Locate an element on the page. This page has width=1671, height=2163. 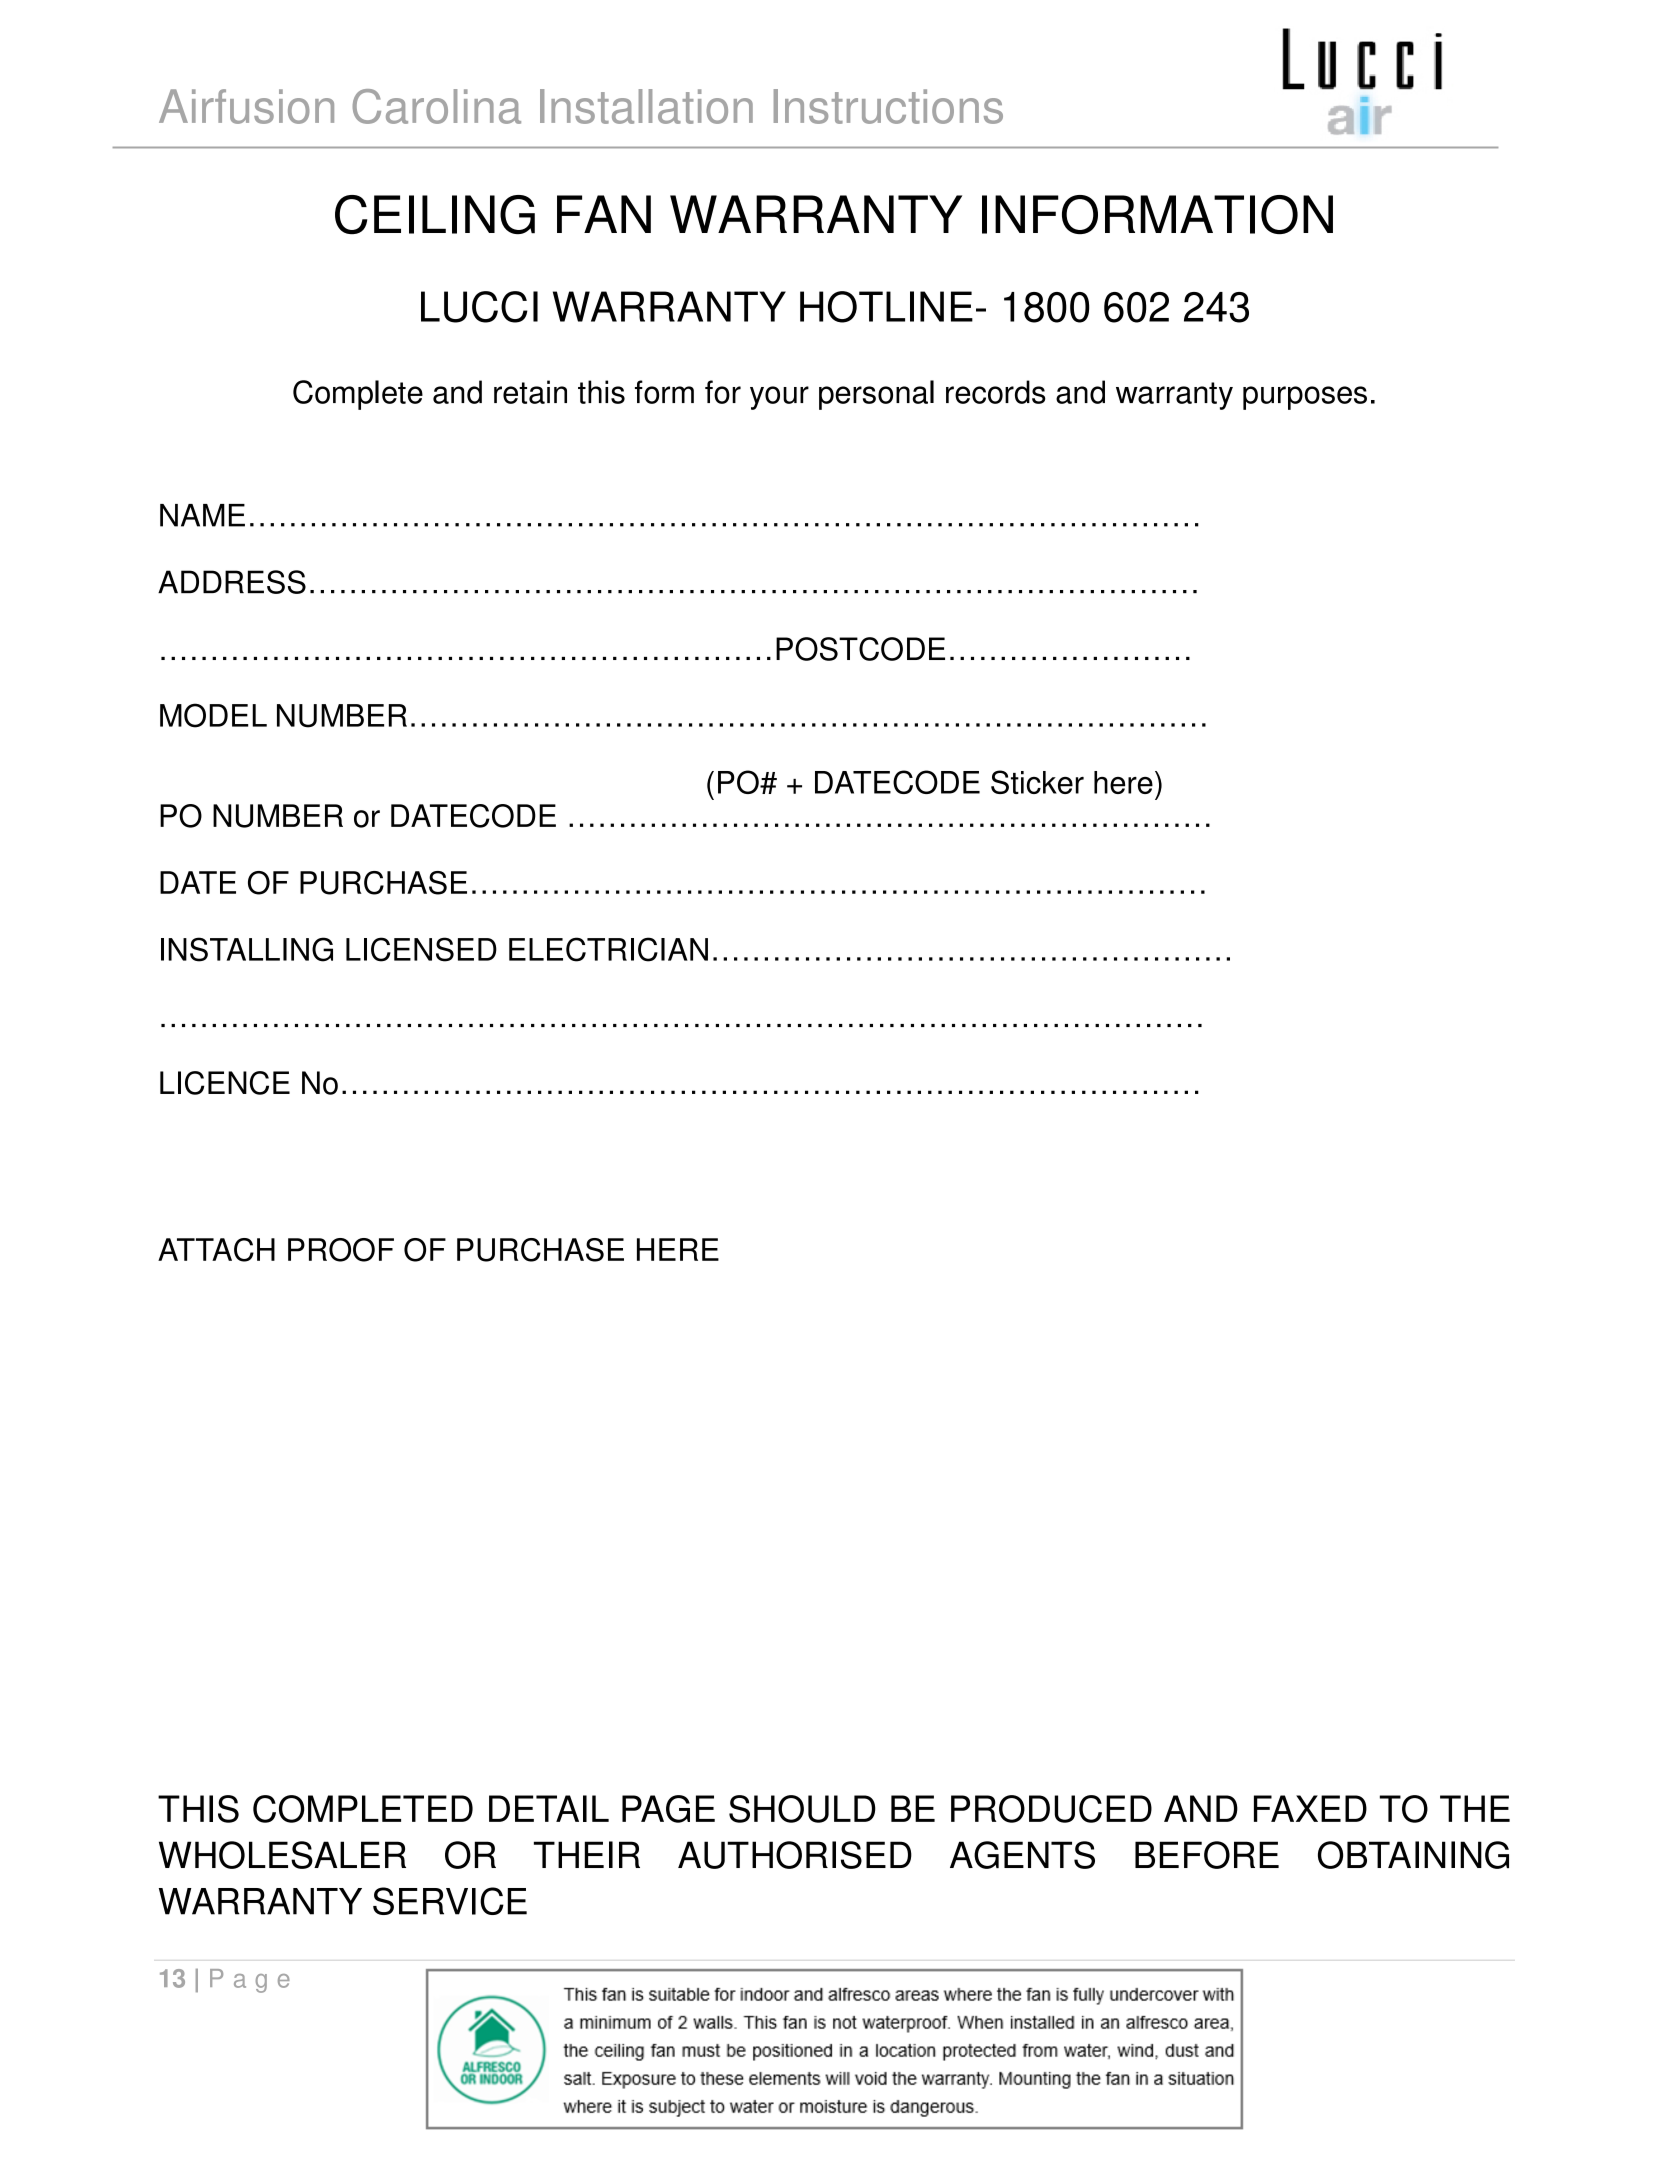
Sticker is located at coordinates (1037, 782).
